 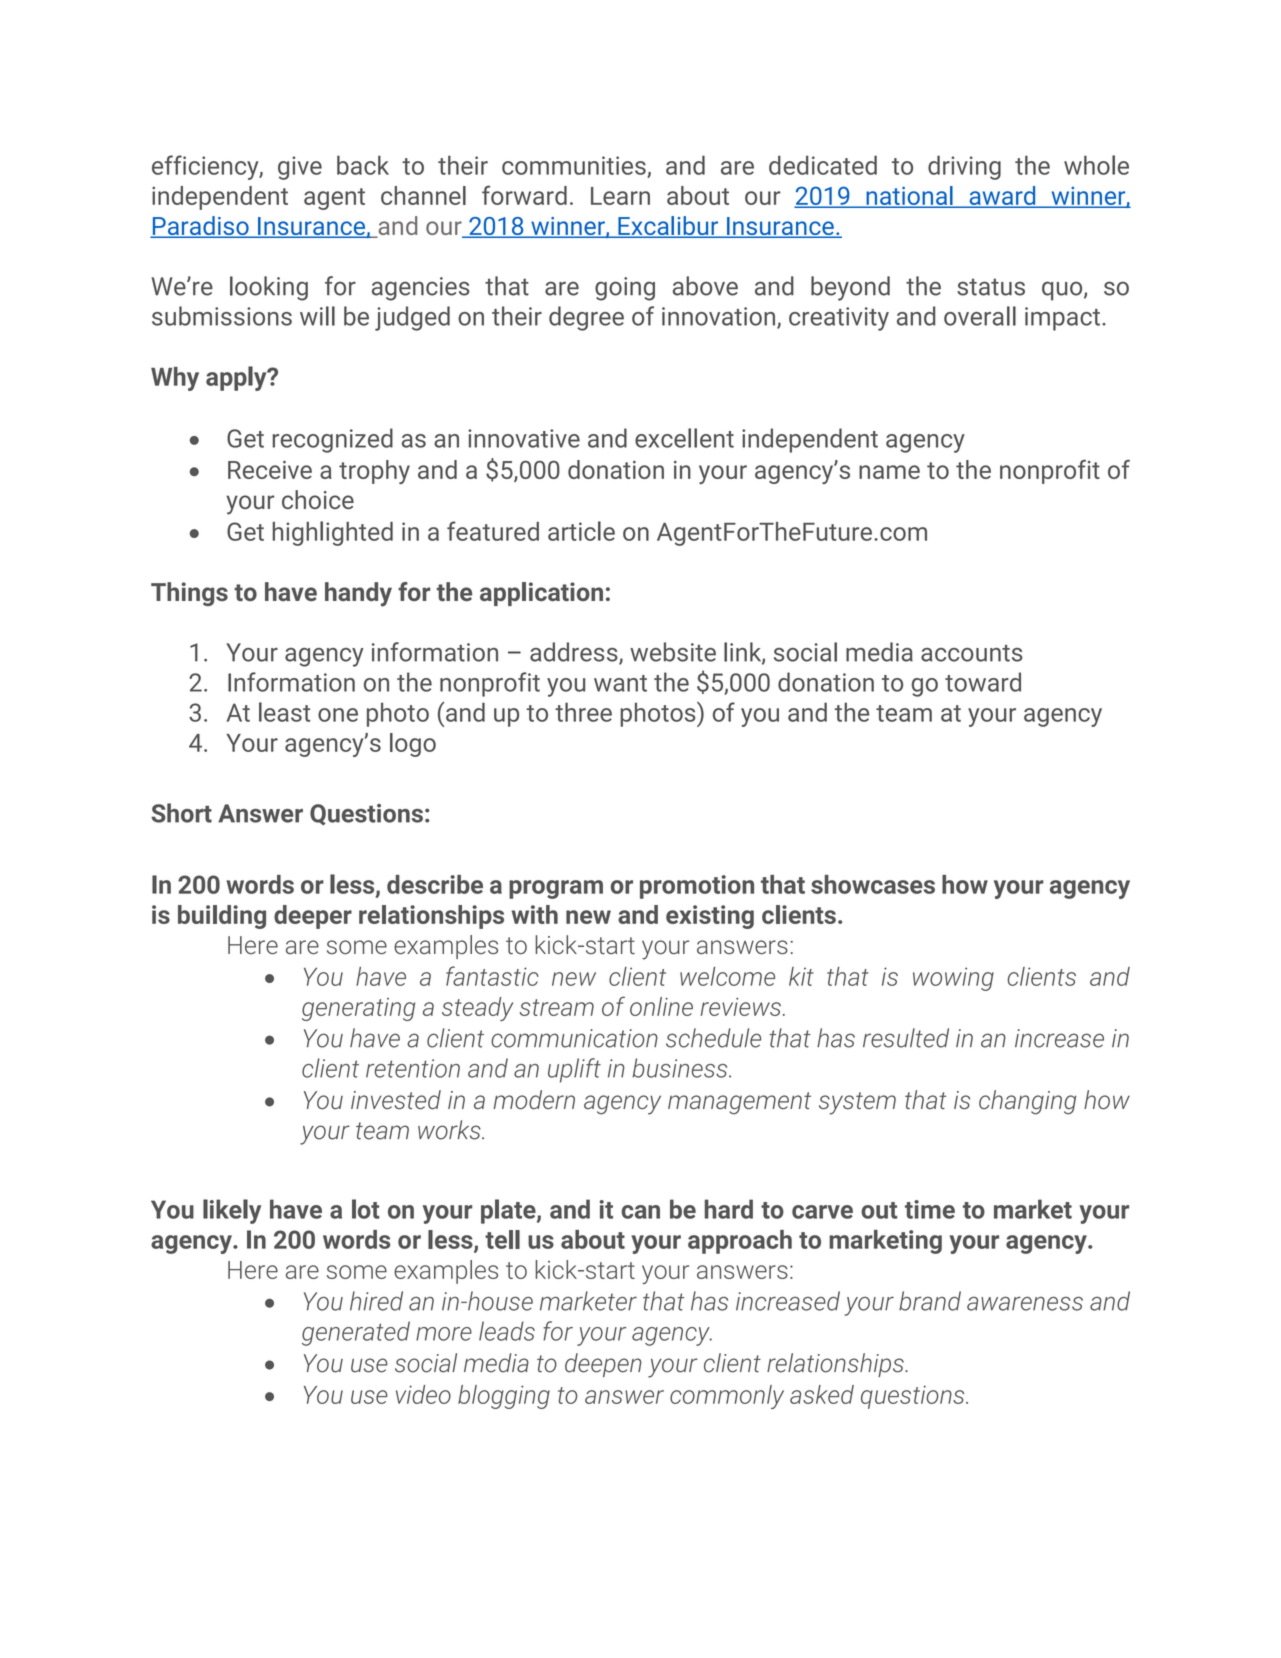 I want to click on give, so click(x=300, y=168).
